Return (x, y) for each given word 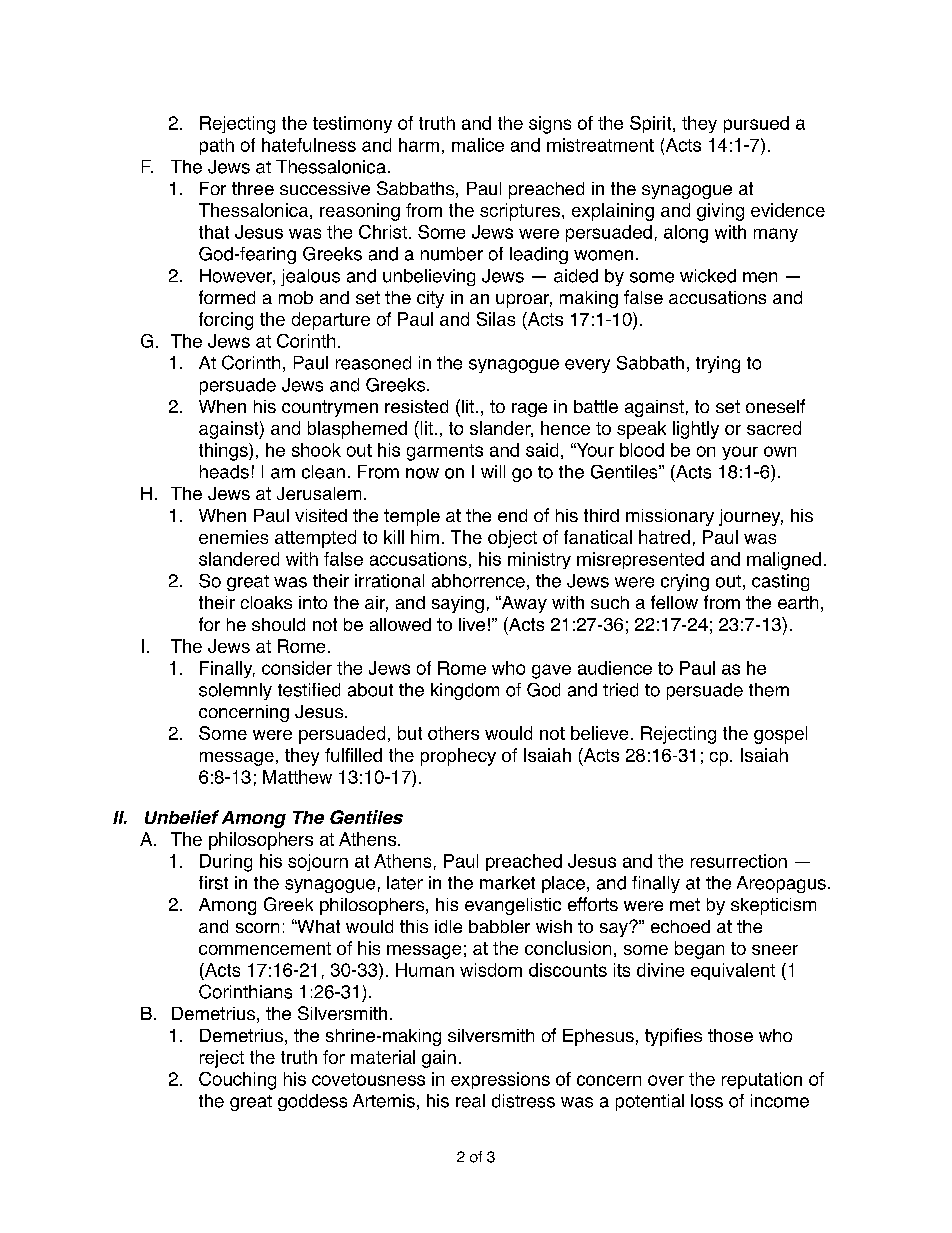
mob (296, 297)
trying (718, 364)
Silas (496, 319)
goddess (312, 1102)
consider (297, 668)
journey (751, 517)
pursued (756, 124)
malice (478, 145)
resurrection (739, 861)
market (507, 883)
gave (551, 671)
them (769, 690)
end (512, 515)
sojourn (318, 862)
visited (321, 515)
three (253, 188)
